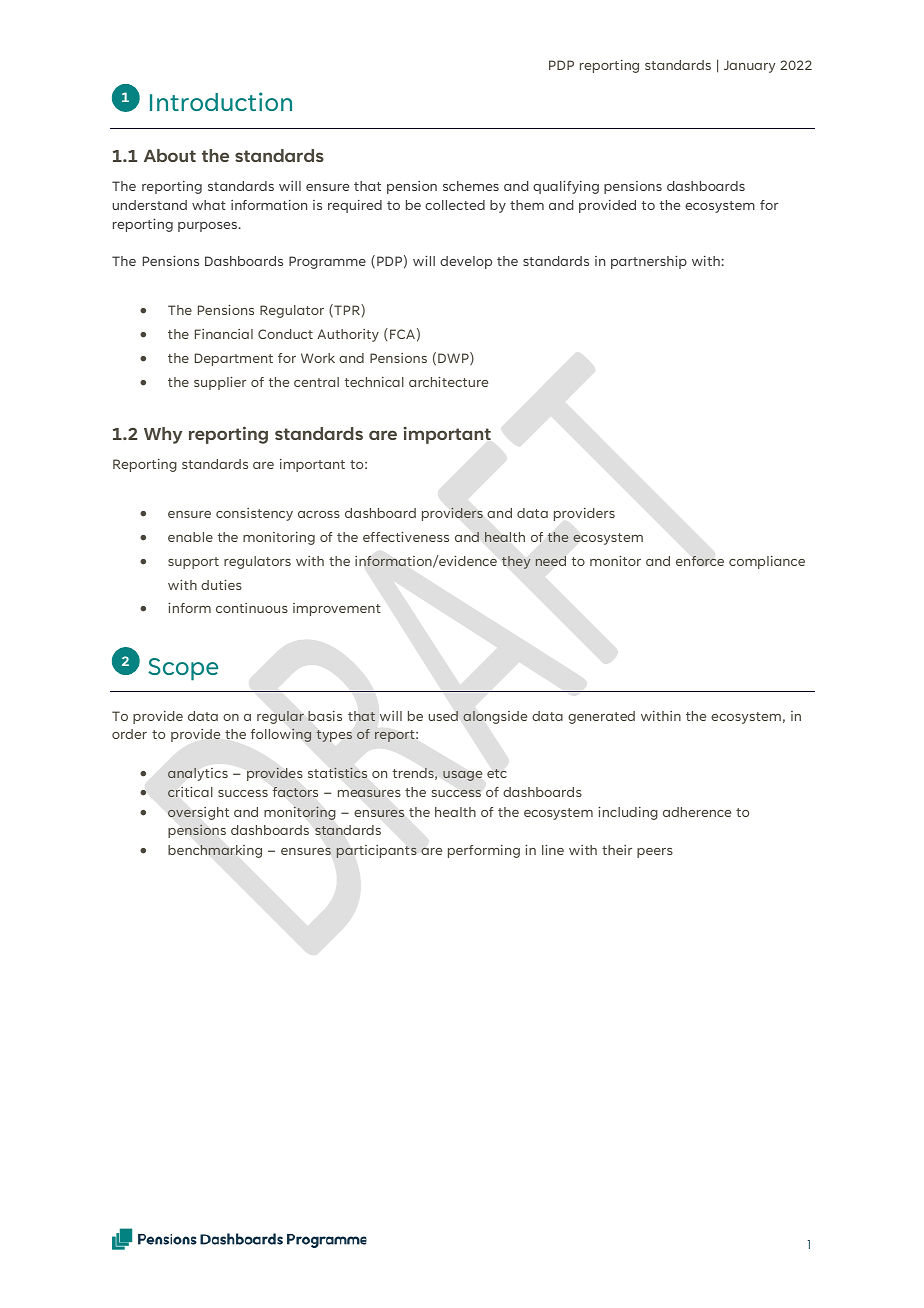  Describe the element at coordinates (221, 101) in the screenshot. I see `Introduction` at that location.
